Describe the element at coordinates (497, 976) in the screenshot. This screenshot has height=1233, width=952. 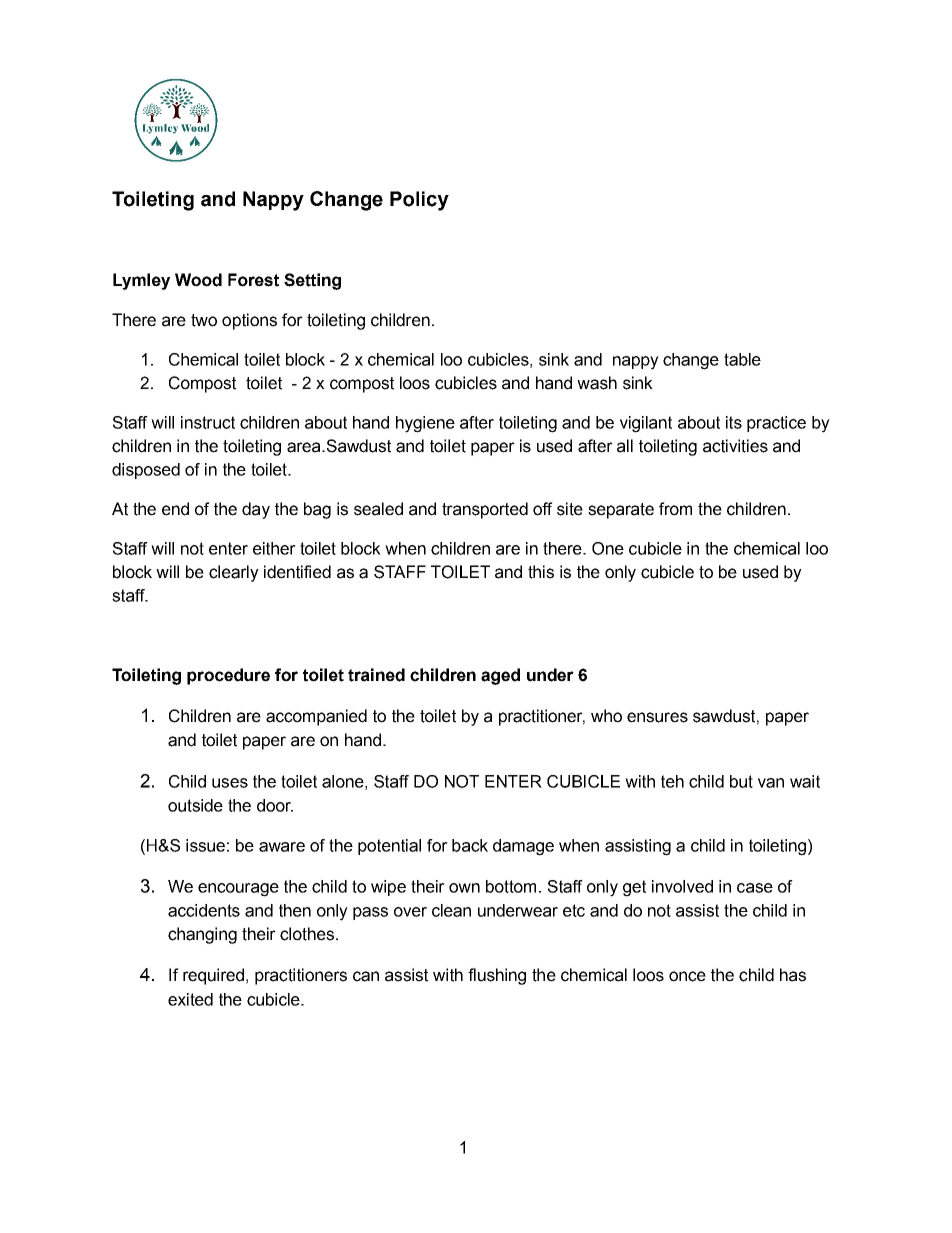
I see `flushing` at that location.
